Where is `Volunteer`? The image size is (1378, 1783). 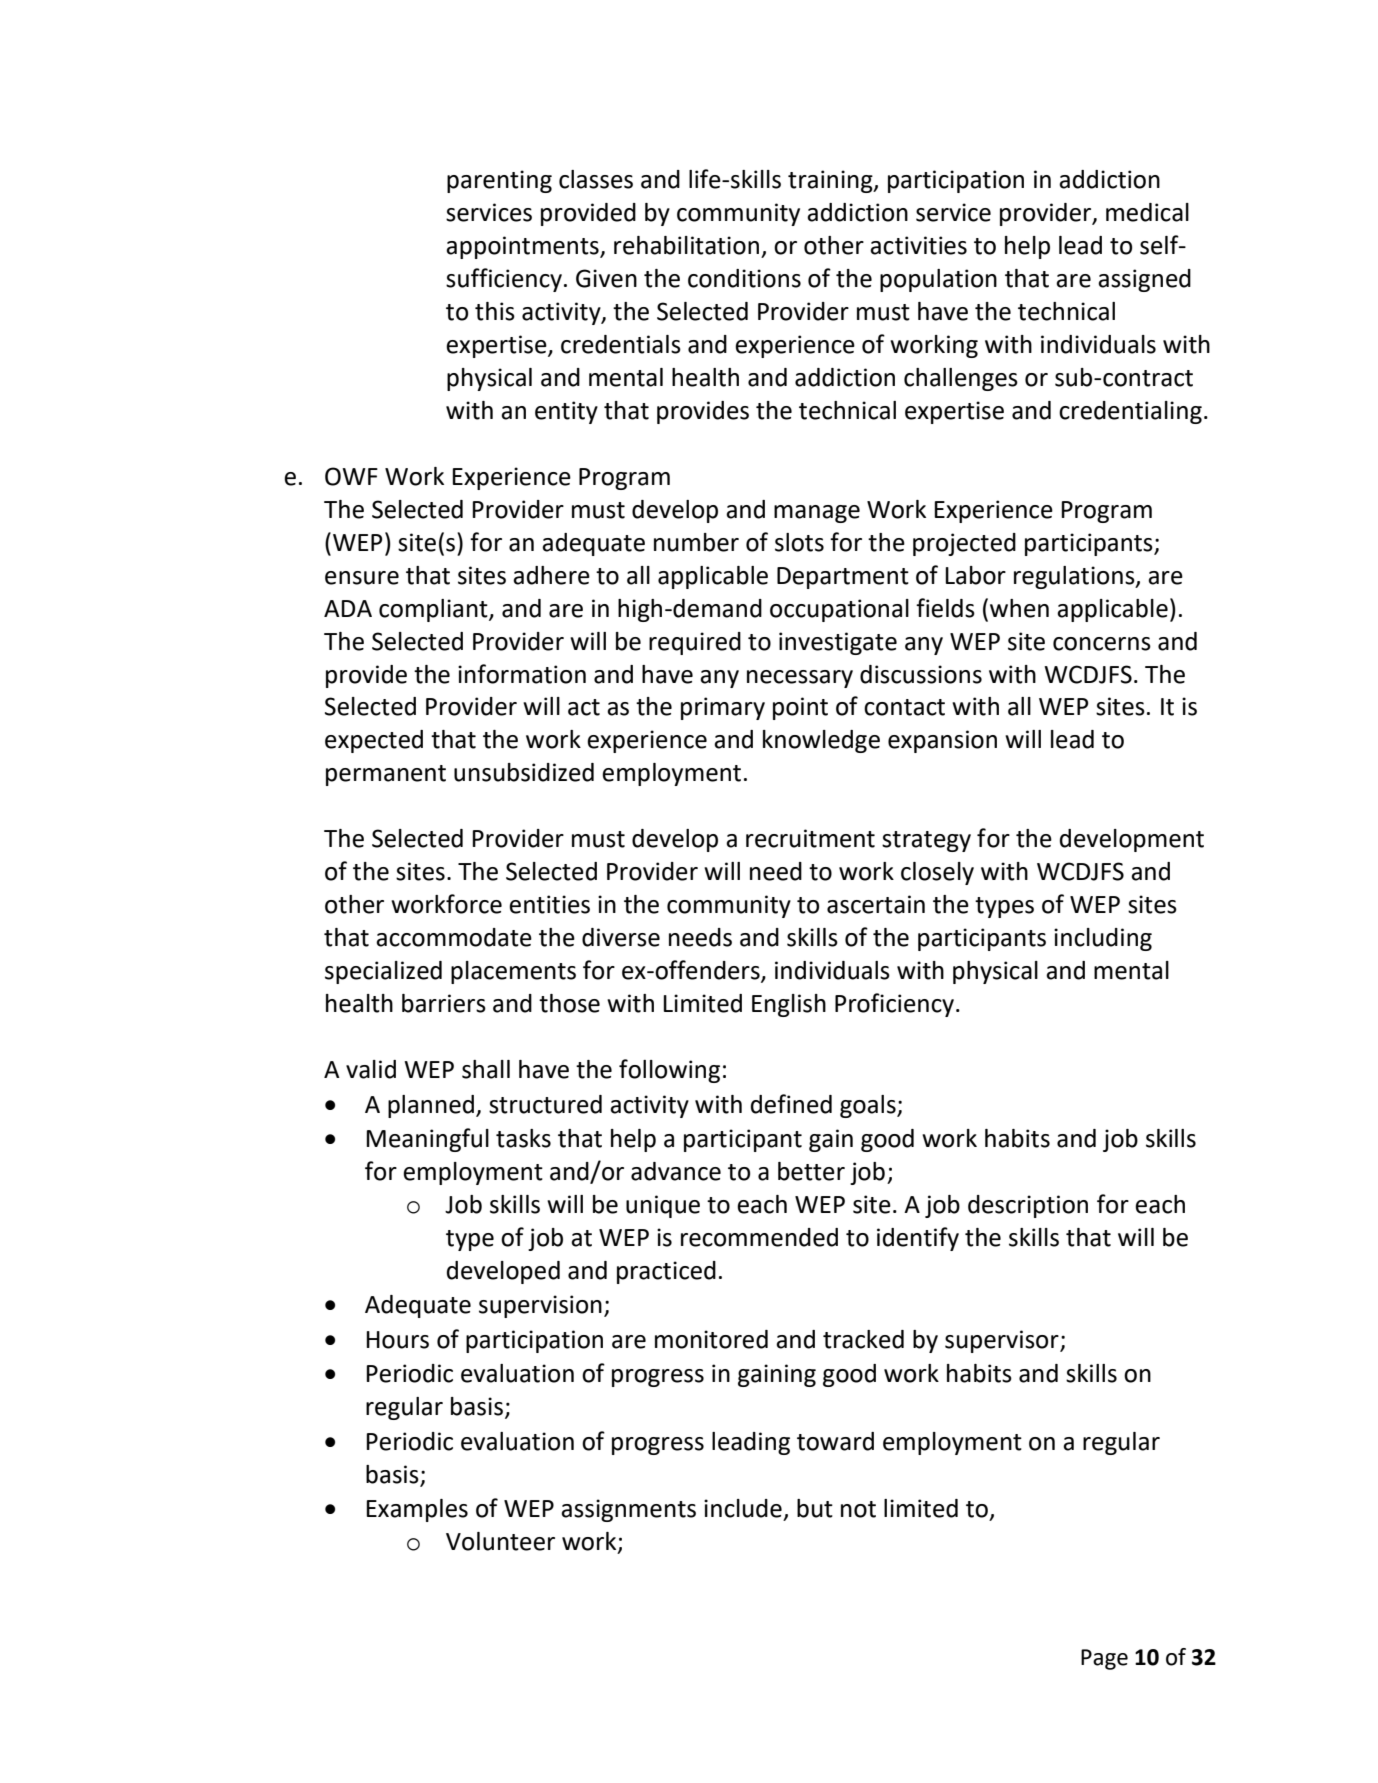
Volunteer is located at coordinates (500, 1541).
